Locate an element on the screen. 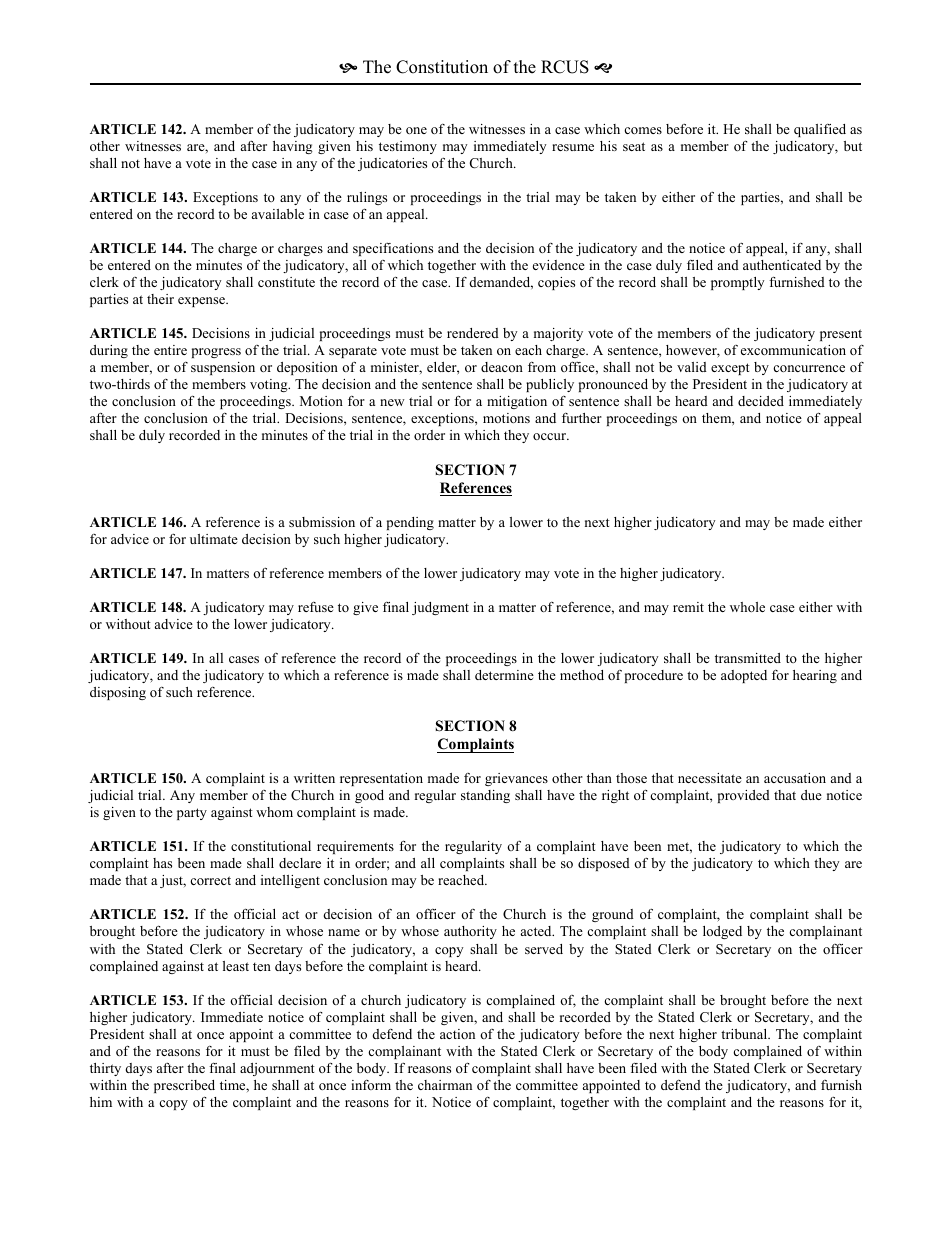 Image resolution: width=952 pixels, height=1233 pixels. having is located at coordinates (293, 147).
